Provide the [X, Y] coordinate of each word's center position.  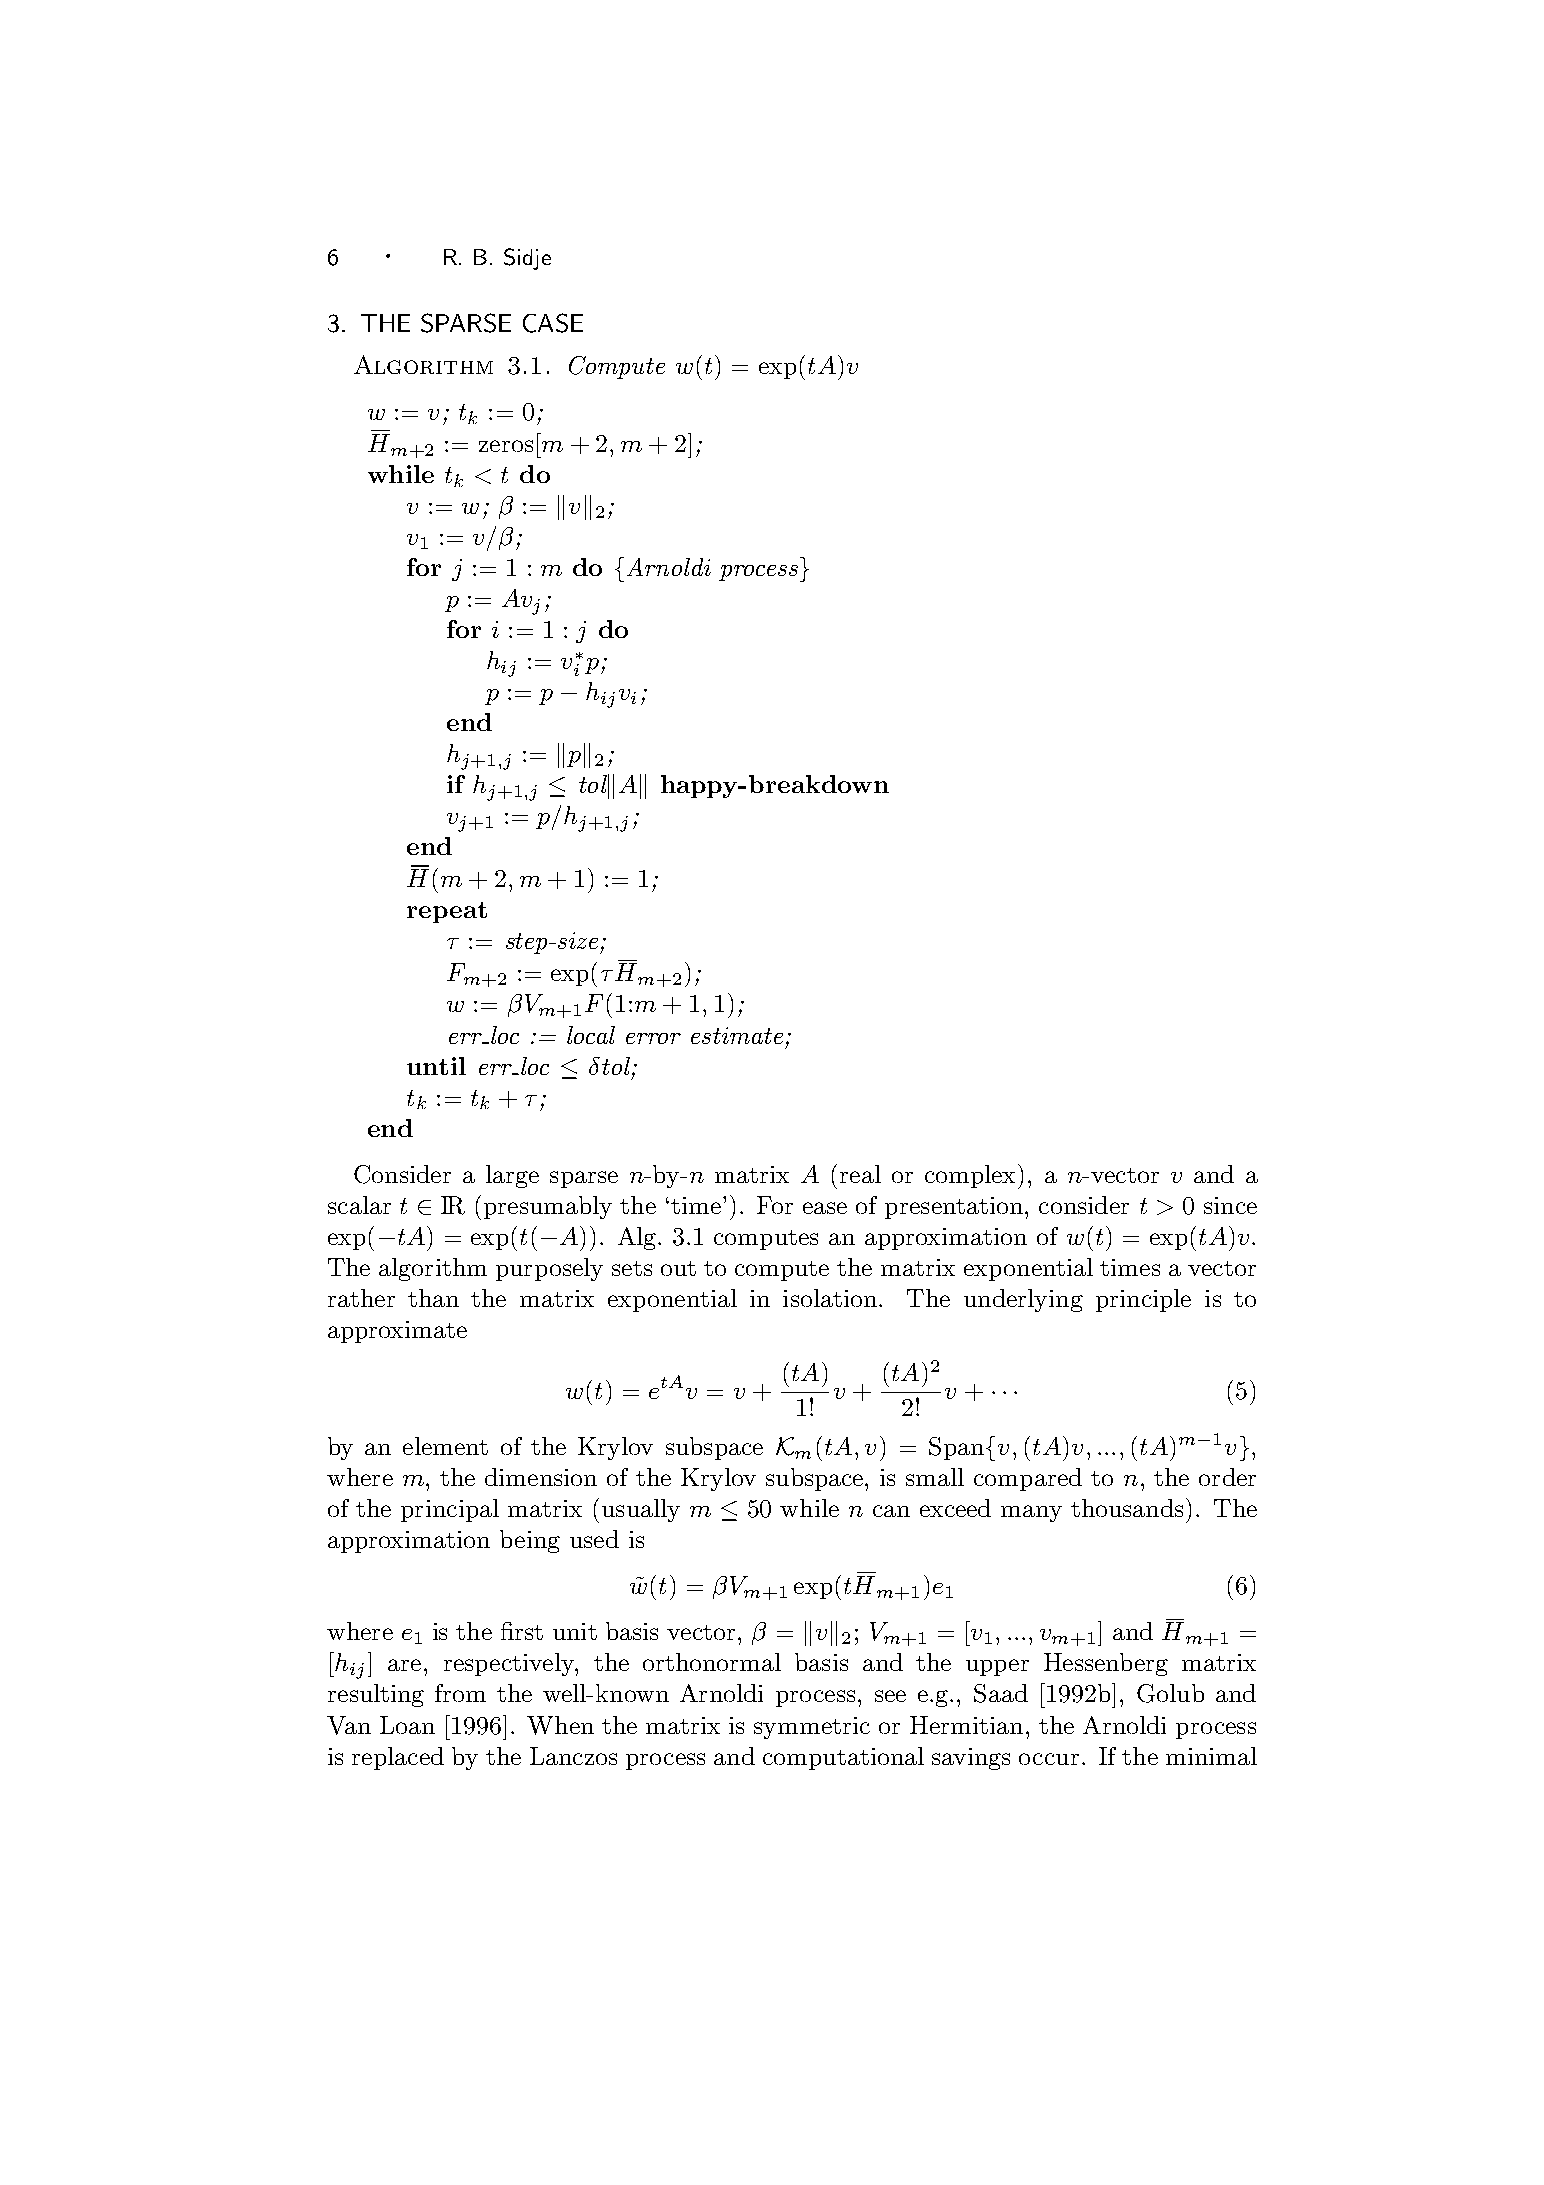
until [436, 1066]
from [460, 1693]
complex [970, 1176]
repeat [447, 912]
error [653, 1038]
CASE [553, 323]
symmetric [812, 1728]
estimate [737, 1035]
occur [1049, 1759]
